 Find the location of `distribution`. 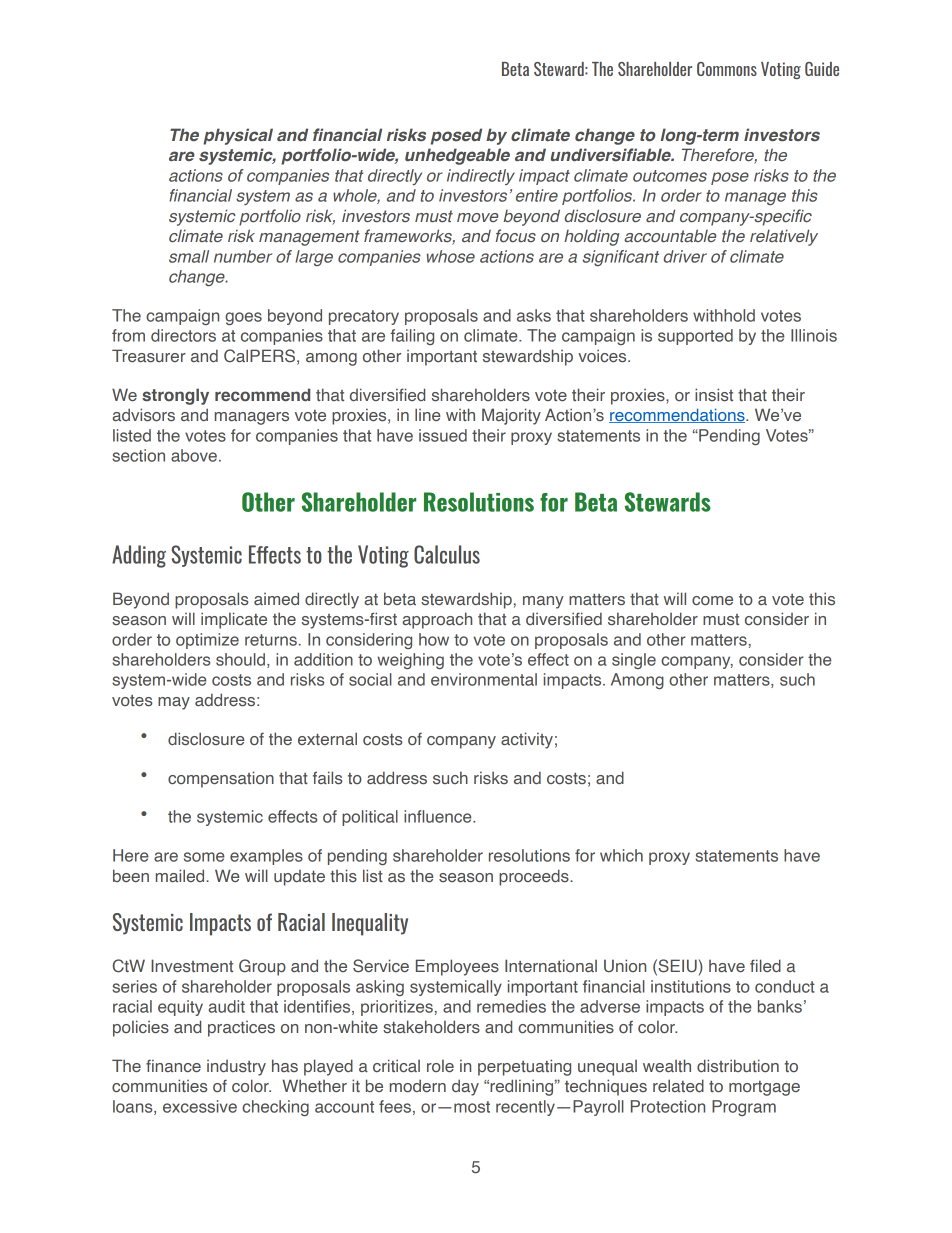

distribution is located at coordinates (738, 1065).
